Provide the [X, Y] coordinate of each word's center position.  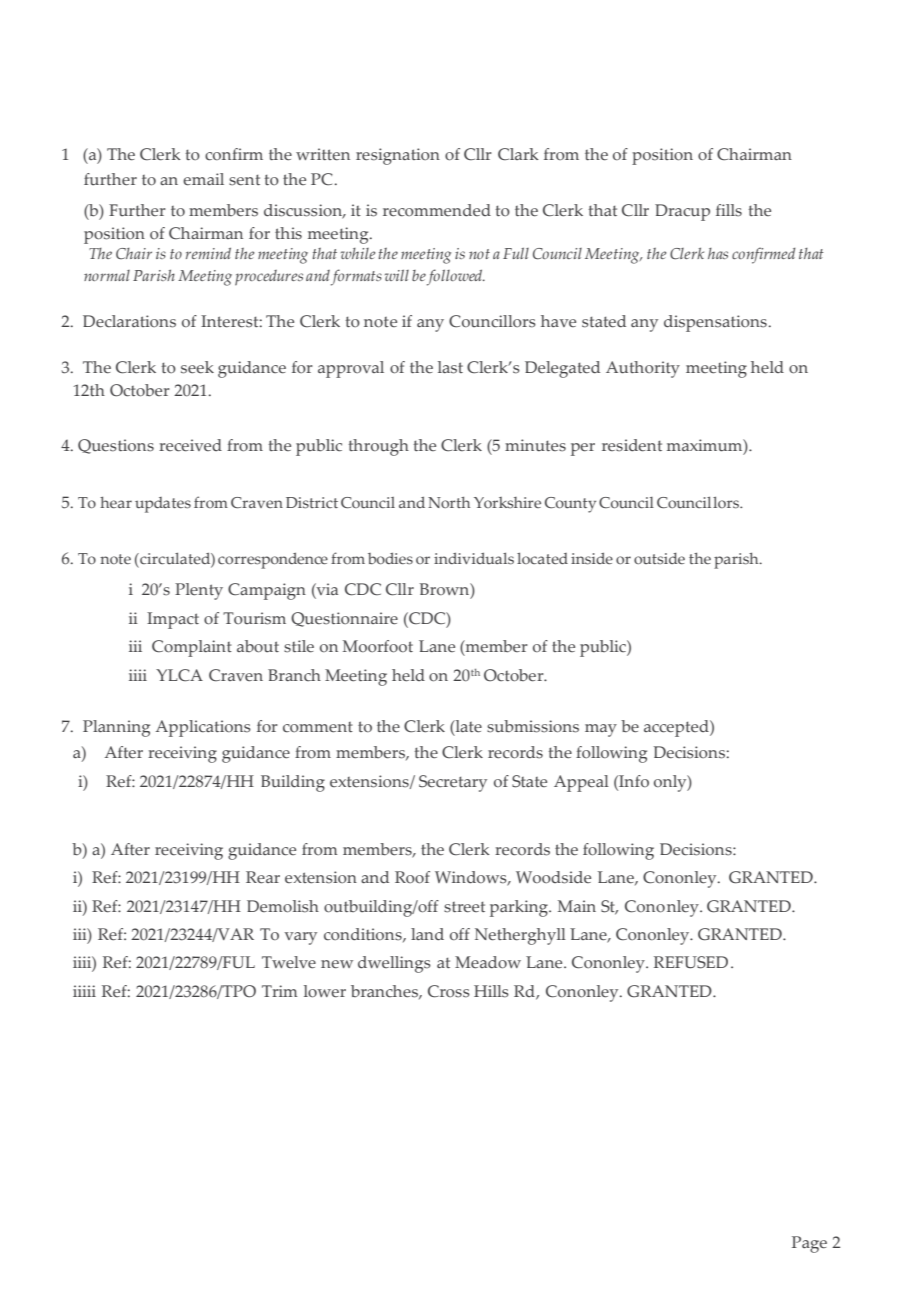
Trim [280, 991]
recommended [437, 210]
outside [659, 558]
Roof [412, 877]
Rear [263, 877]
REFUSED [691, 962]
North [449, 502]
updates [163, 505]
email [203, 179]
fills [729, 210]
